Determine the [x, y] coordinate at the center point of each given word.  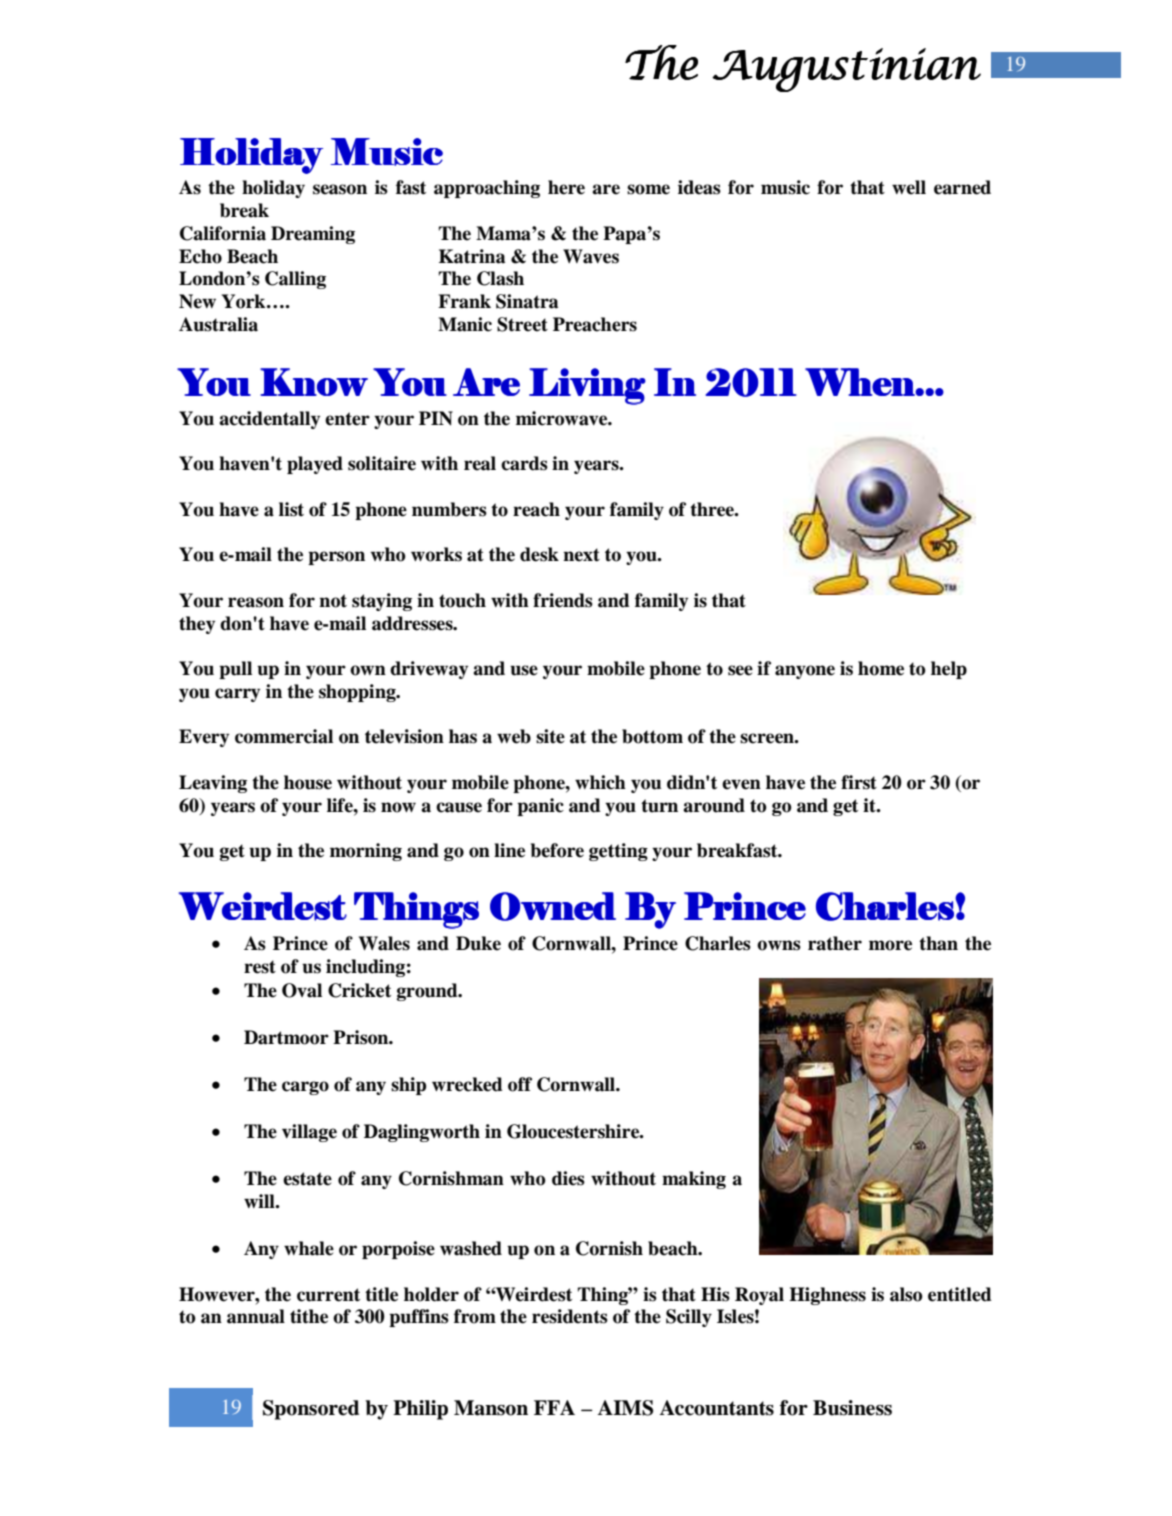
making [694, 1180]
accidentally [269, 420]
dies [568, 1178]
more [890, 945]
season [340, 189]
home [881, 668]
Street [522, 324]
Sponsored [311, 1410]
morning [366, 852]
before [557, 850]
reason [256, 602]
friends [563, 600]
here [566, 187]
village [309, 1133]
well [909, 187]
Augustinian [846, 70]
